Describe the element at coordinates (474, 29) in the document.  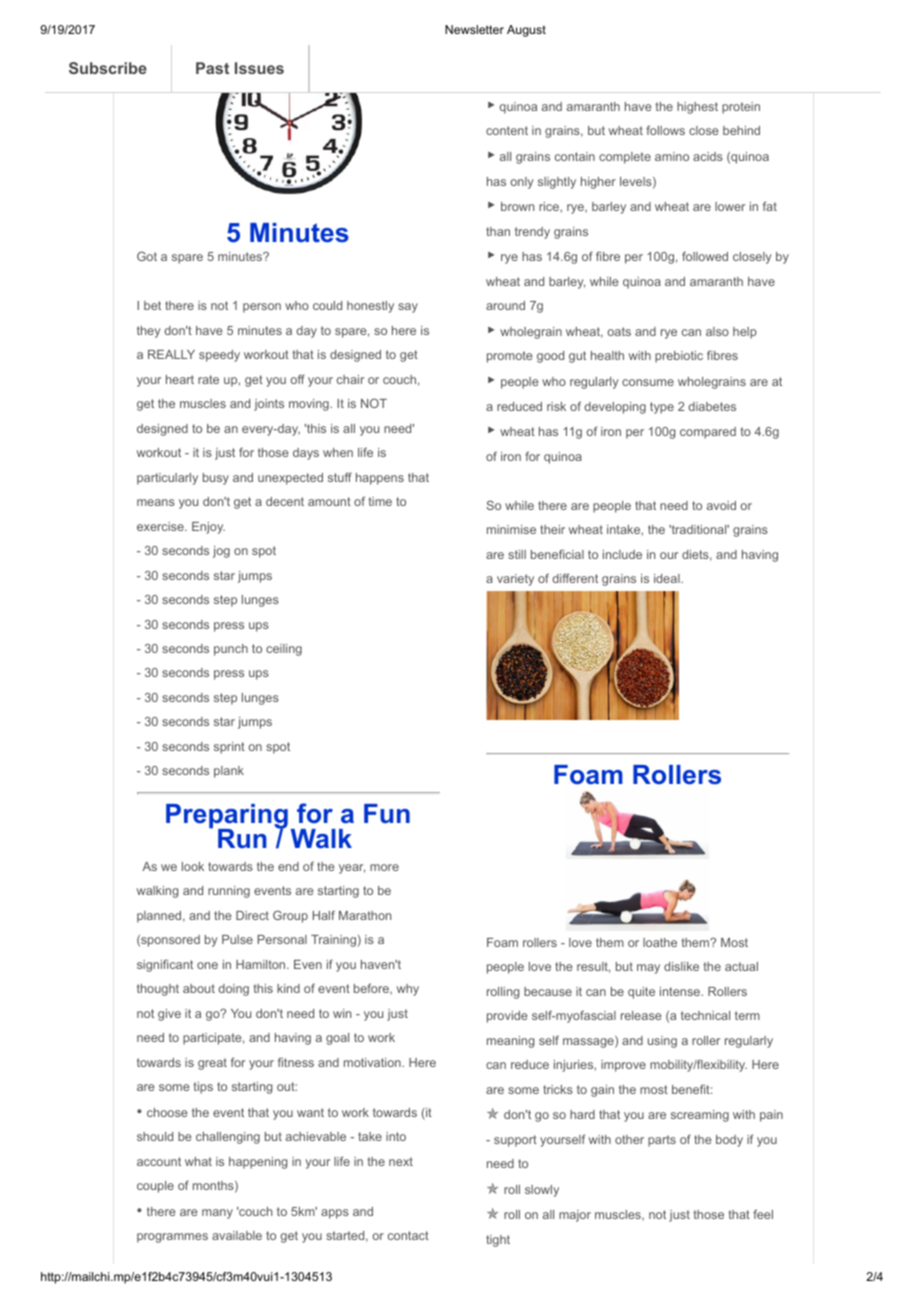
I see `Newsletter` at that location.
